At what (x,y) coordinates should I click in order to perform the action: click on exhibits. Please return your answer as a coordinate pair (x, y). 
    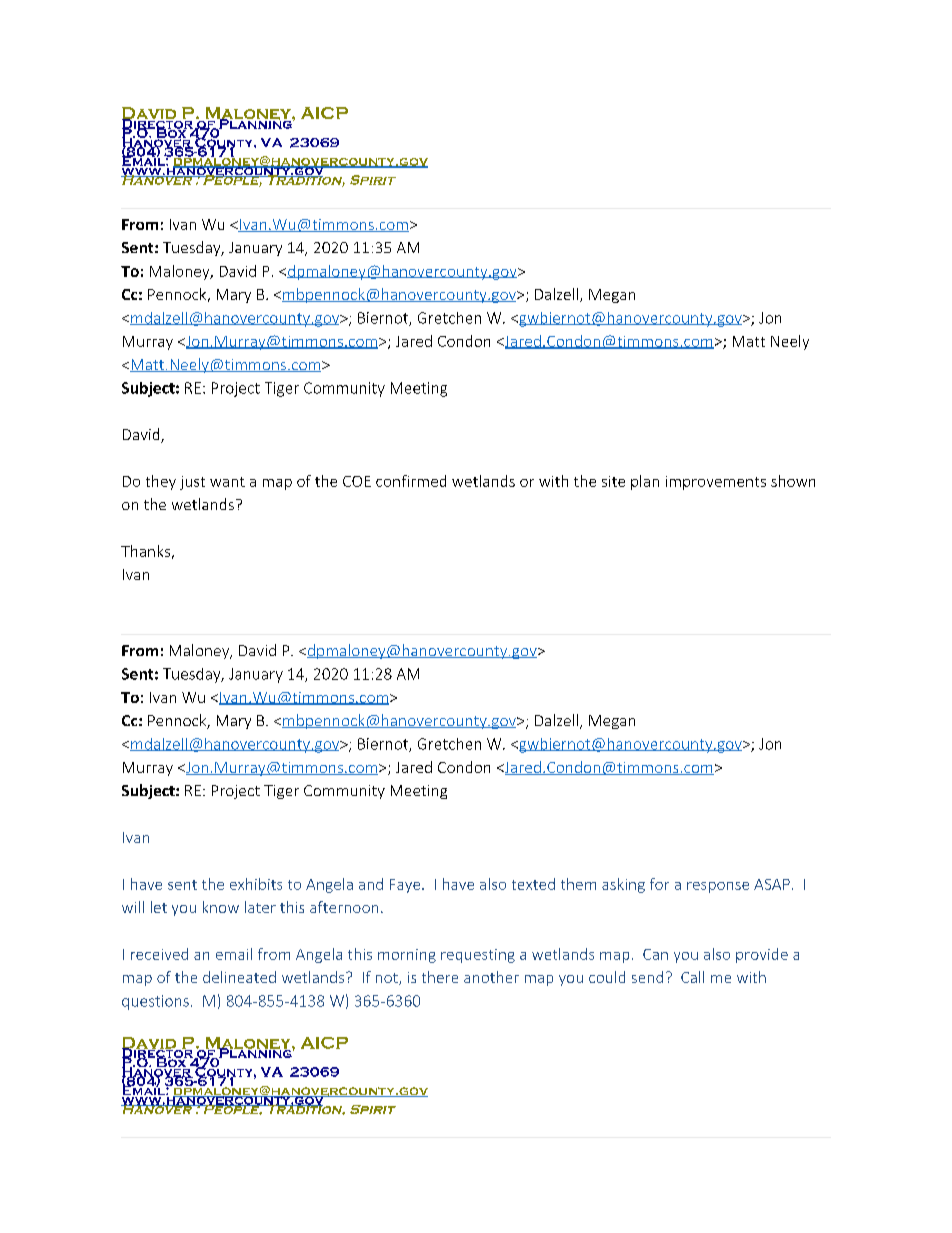
    Looking at the image, I should click on (256, 884).
